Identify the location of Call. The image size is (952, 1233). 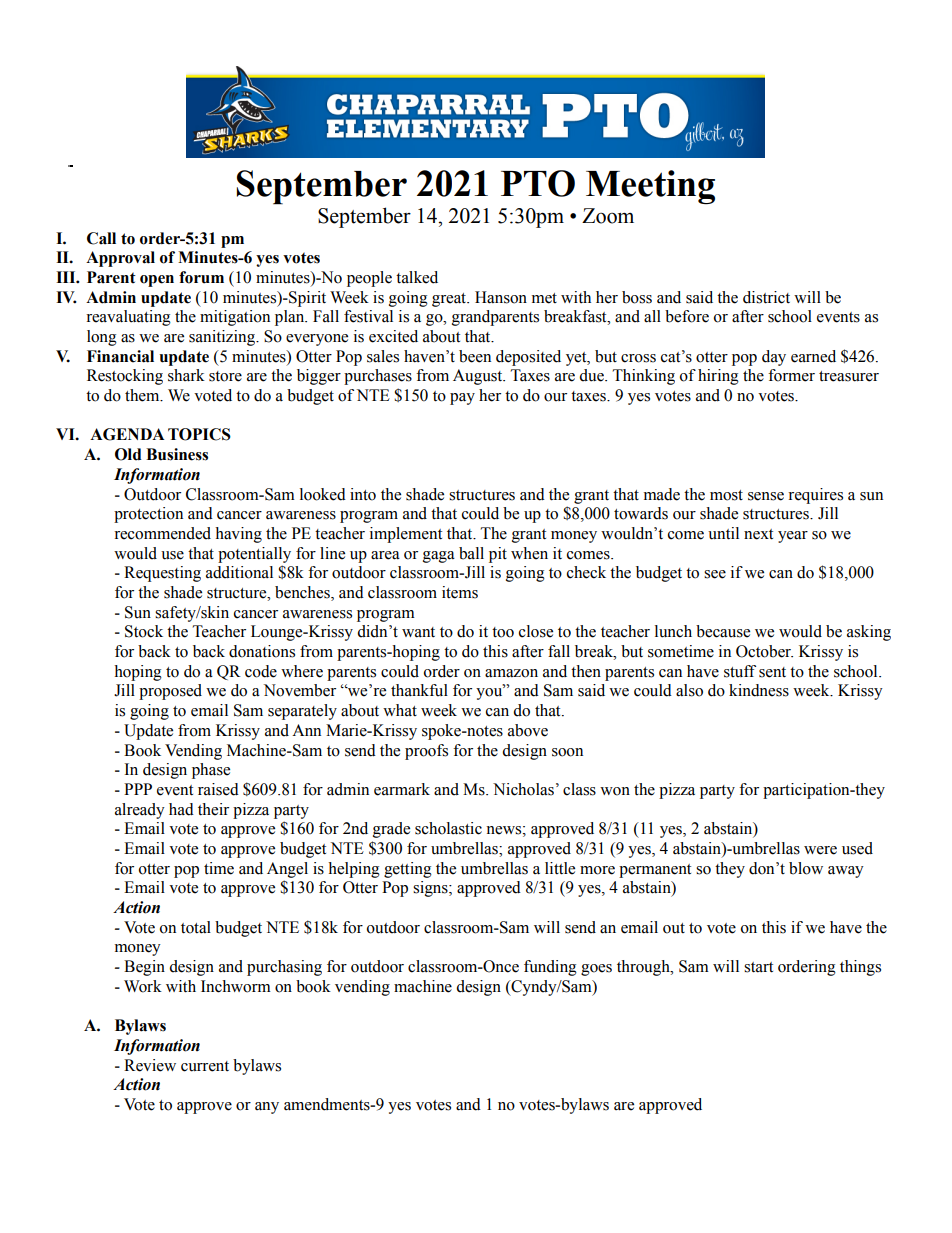
(101, 238).
